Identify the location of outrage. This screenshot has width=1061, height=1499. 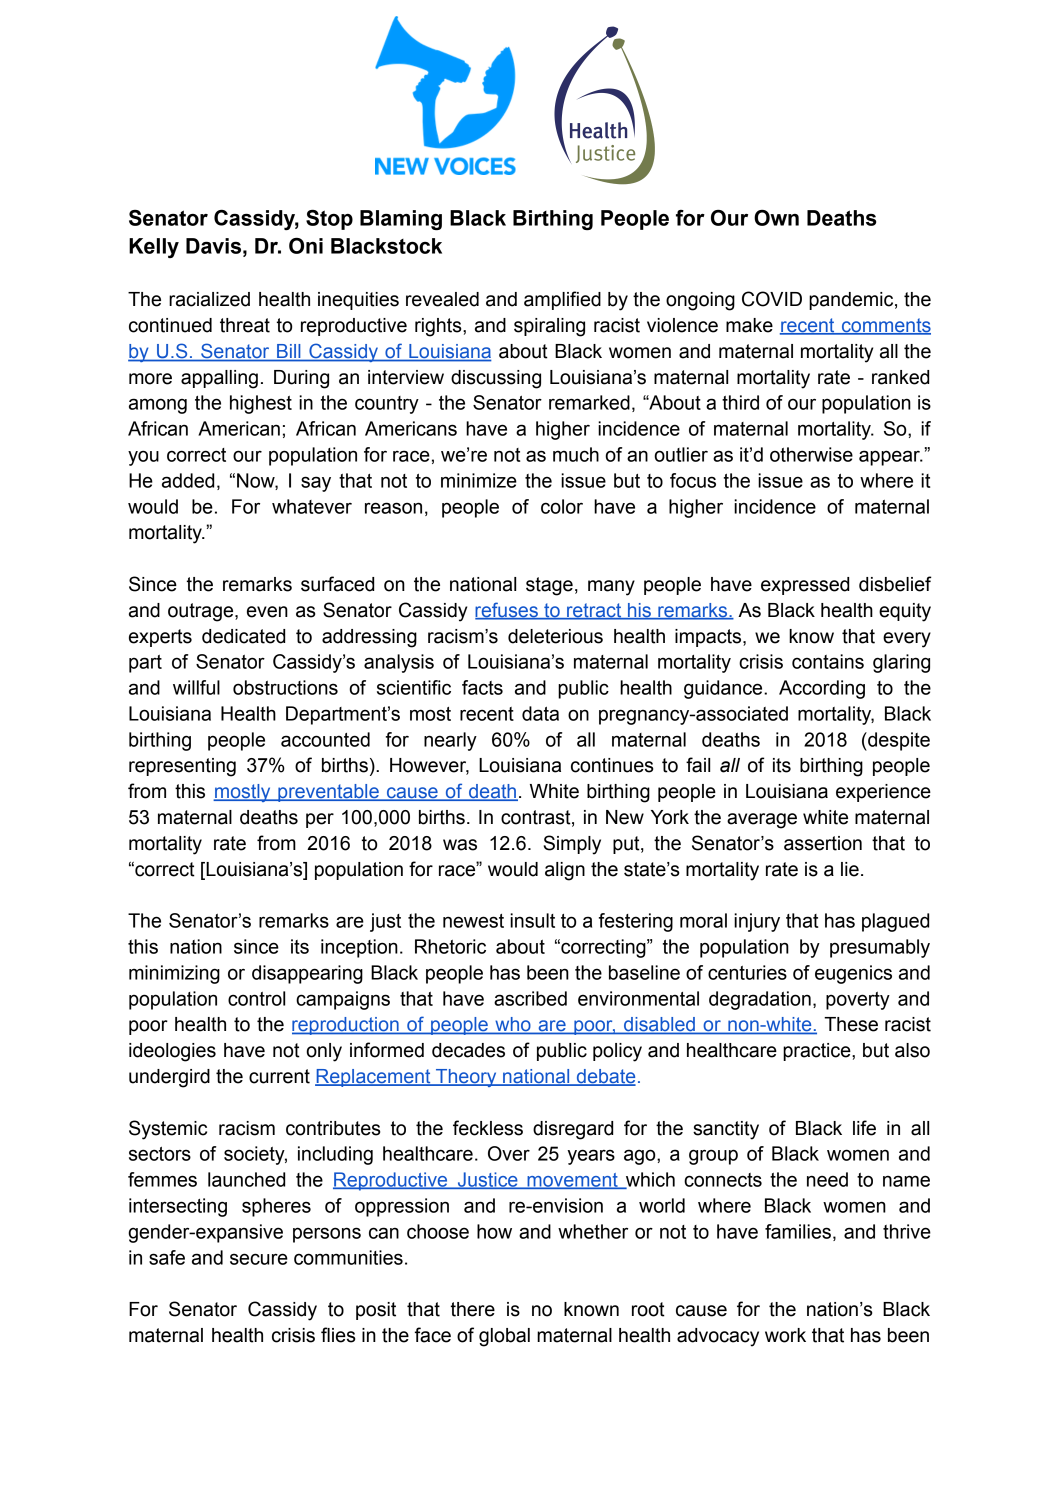
(202, 612).
